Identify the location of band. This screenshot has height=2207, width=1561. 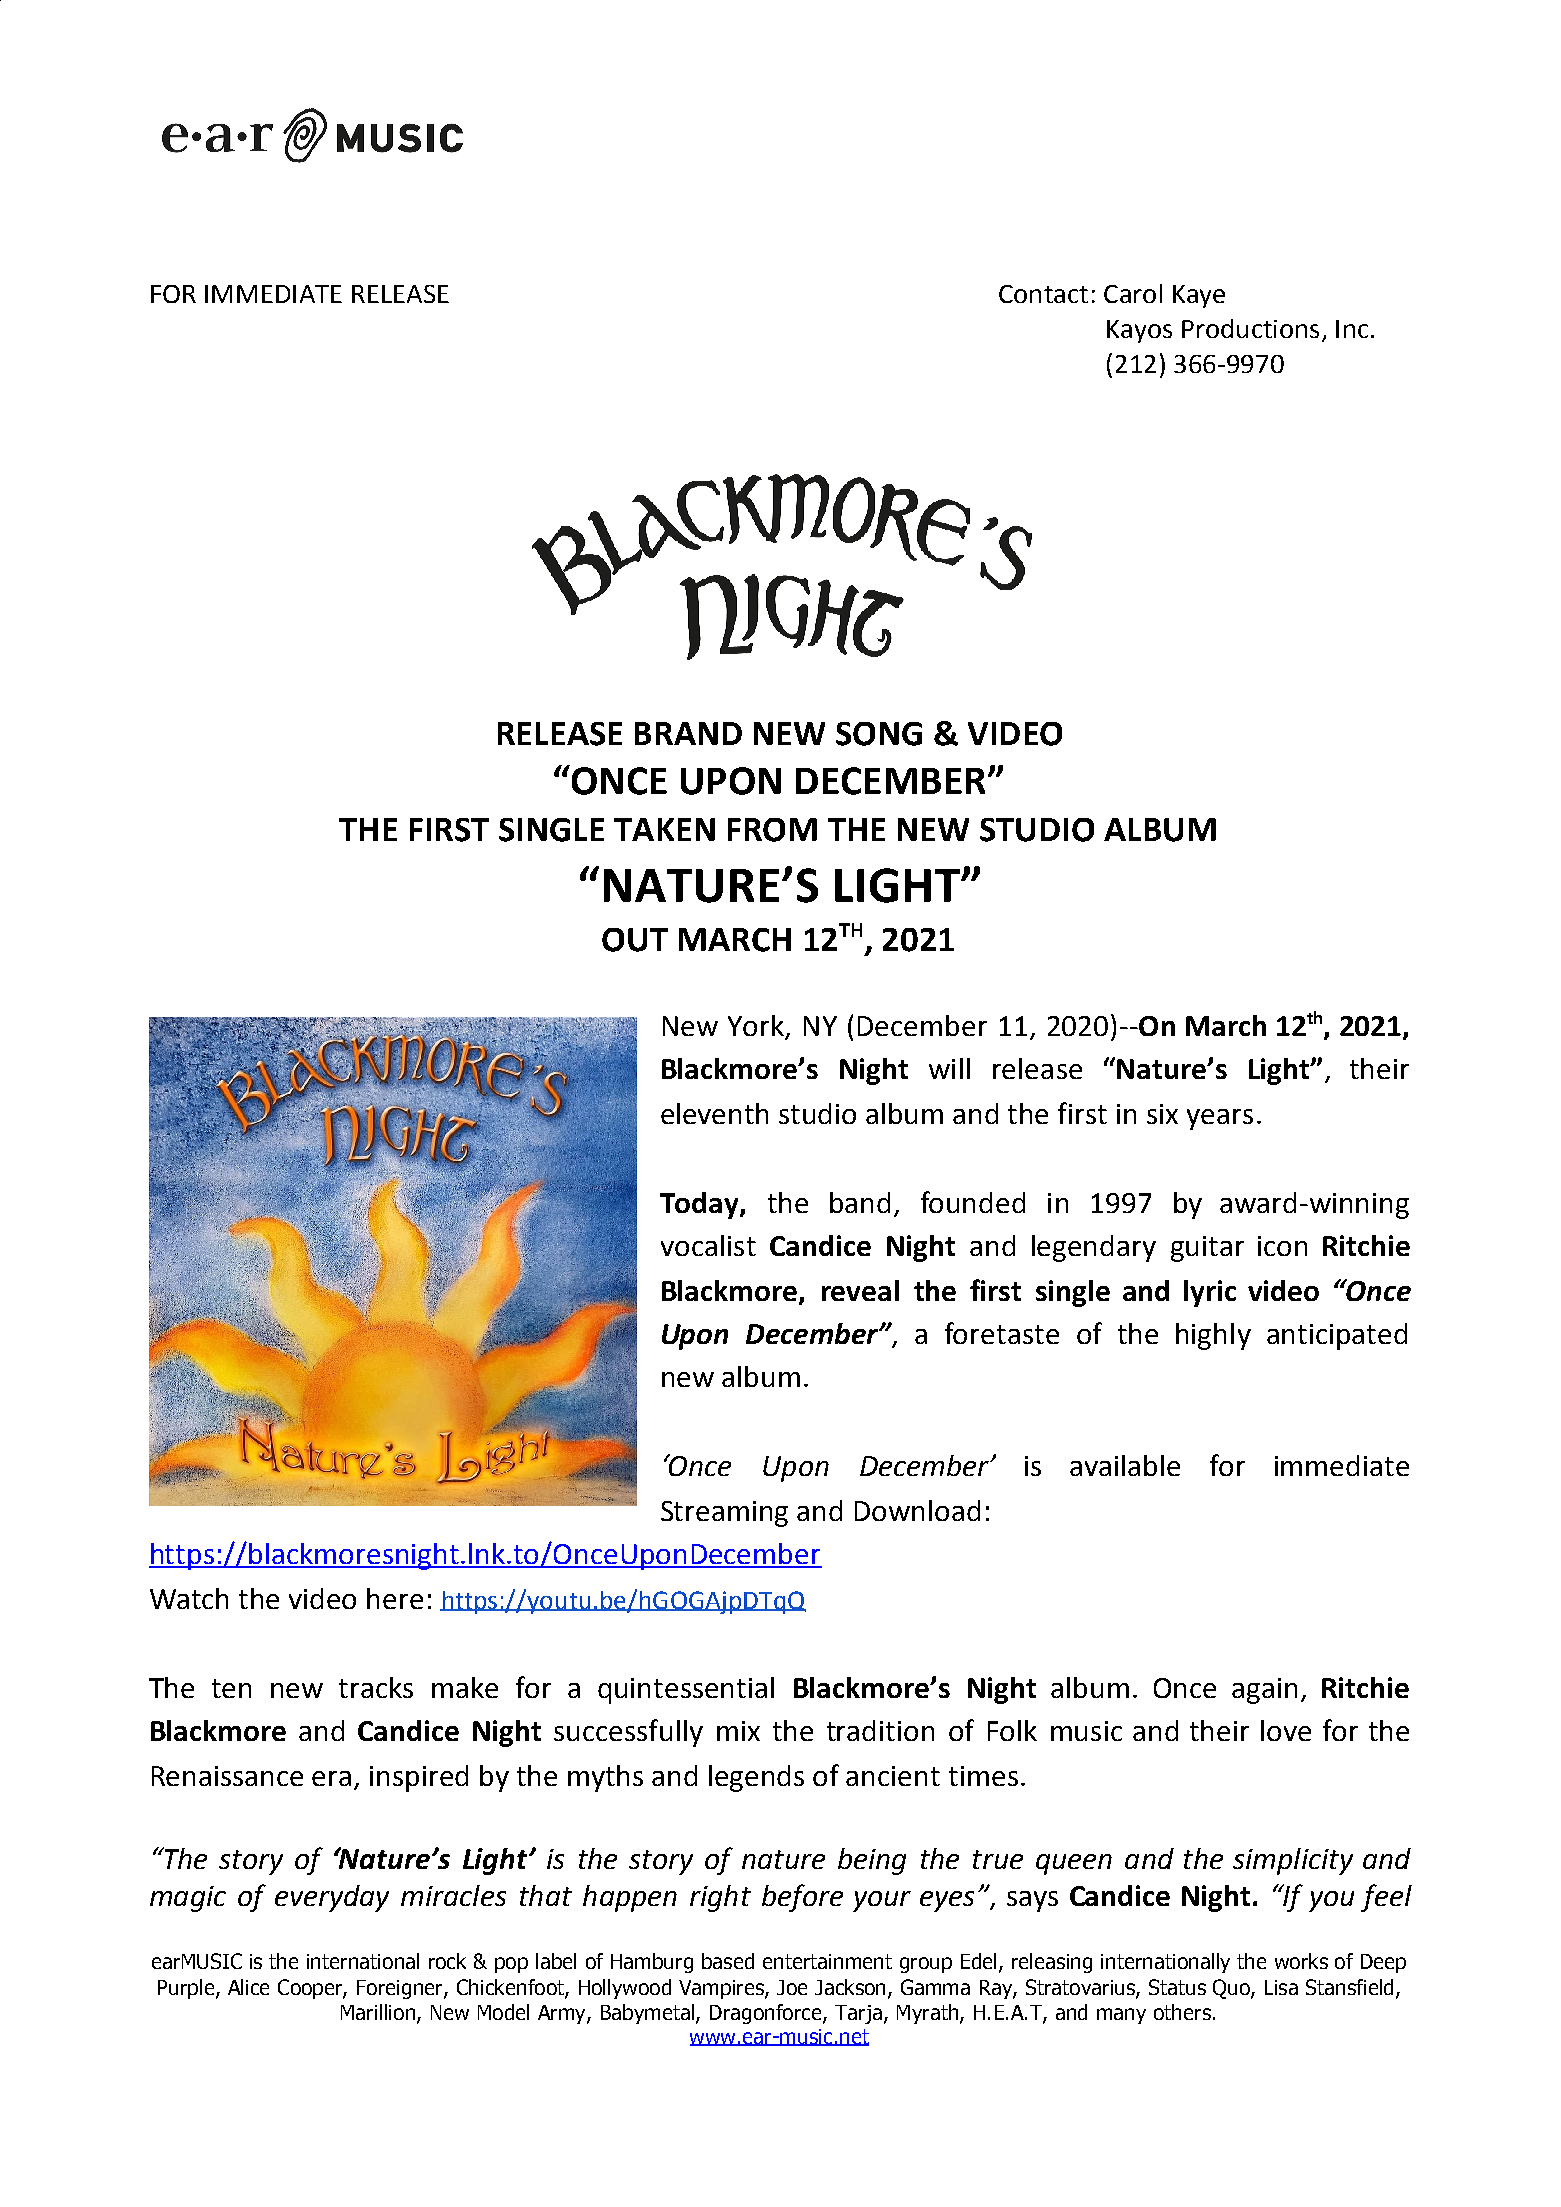
(860, 1202).
